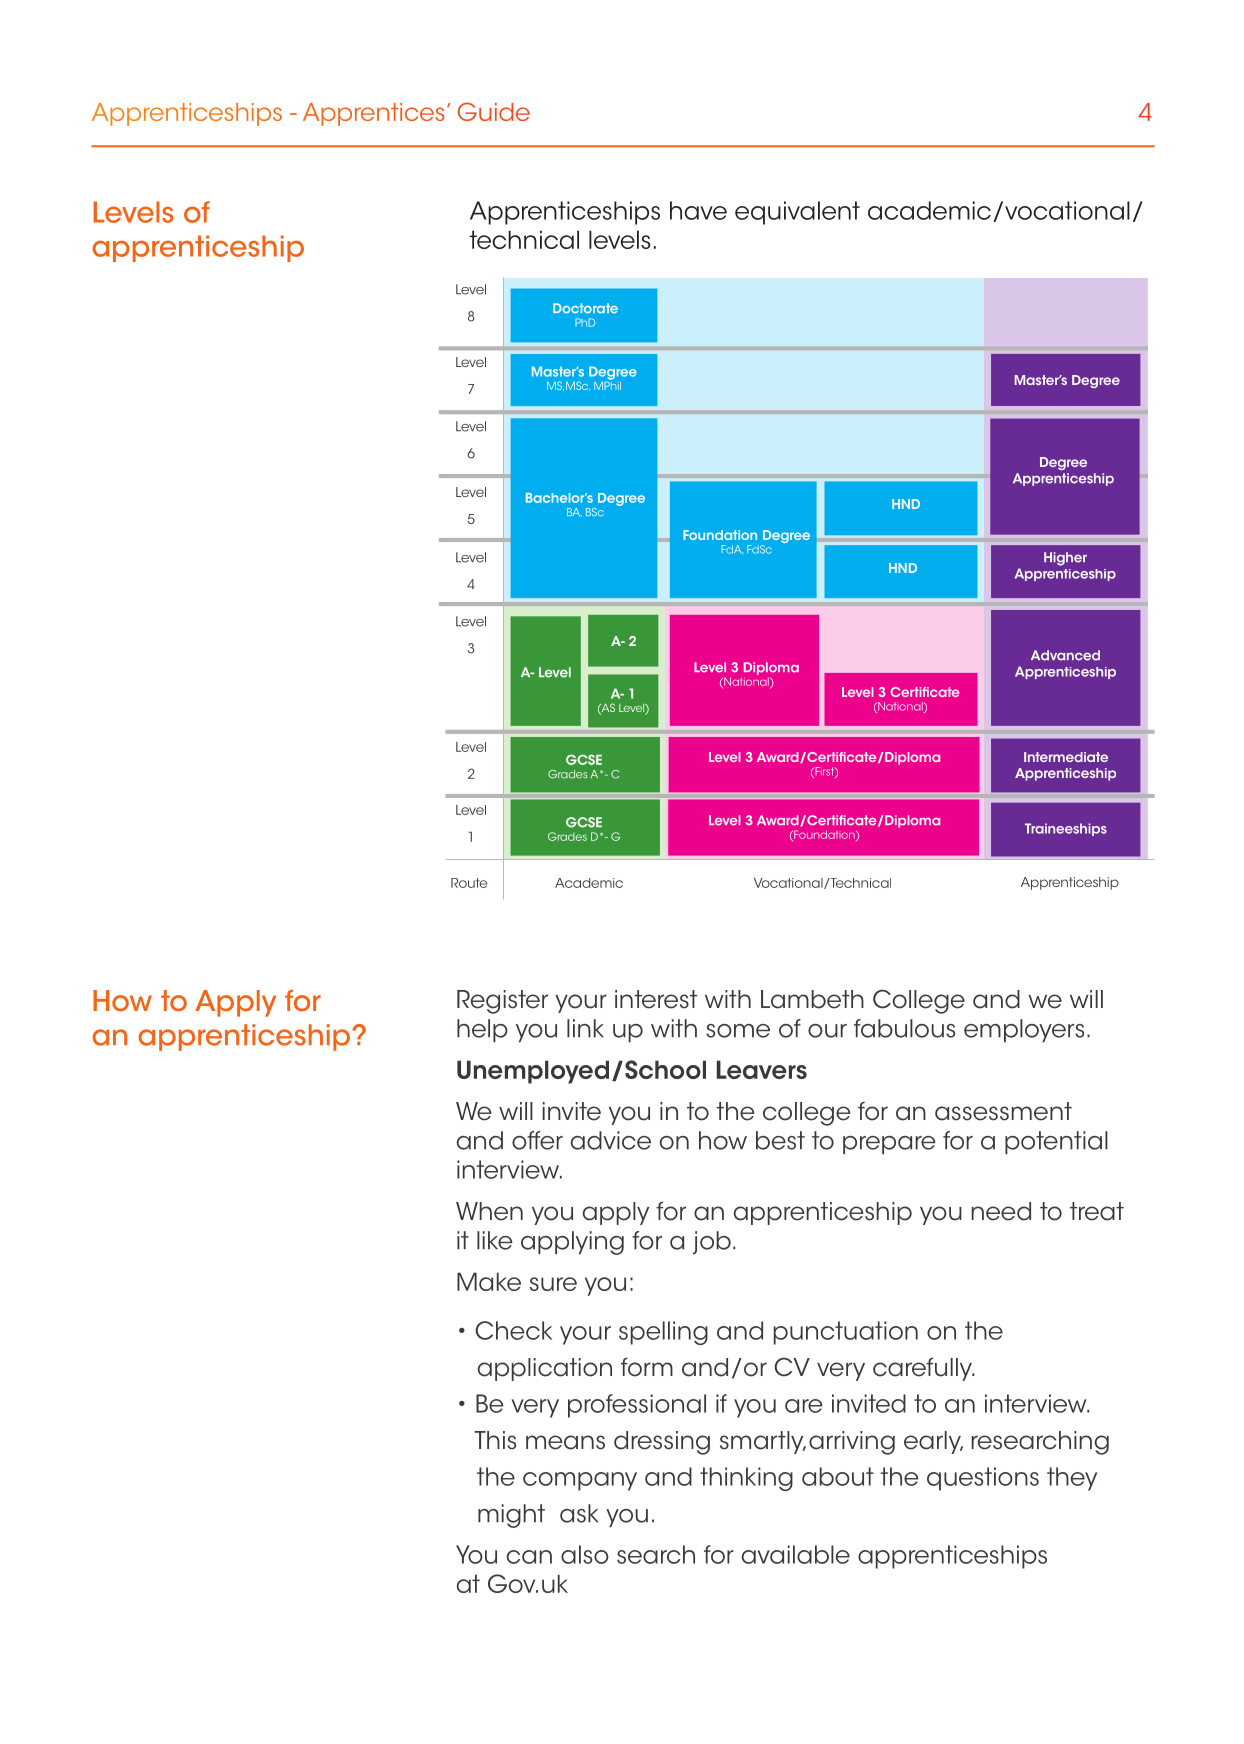  I want to click on might, so click(511, 1516).
